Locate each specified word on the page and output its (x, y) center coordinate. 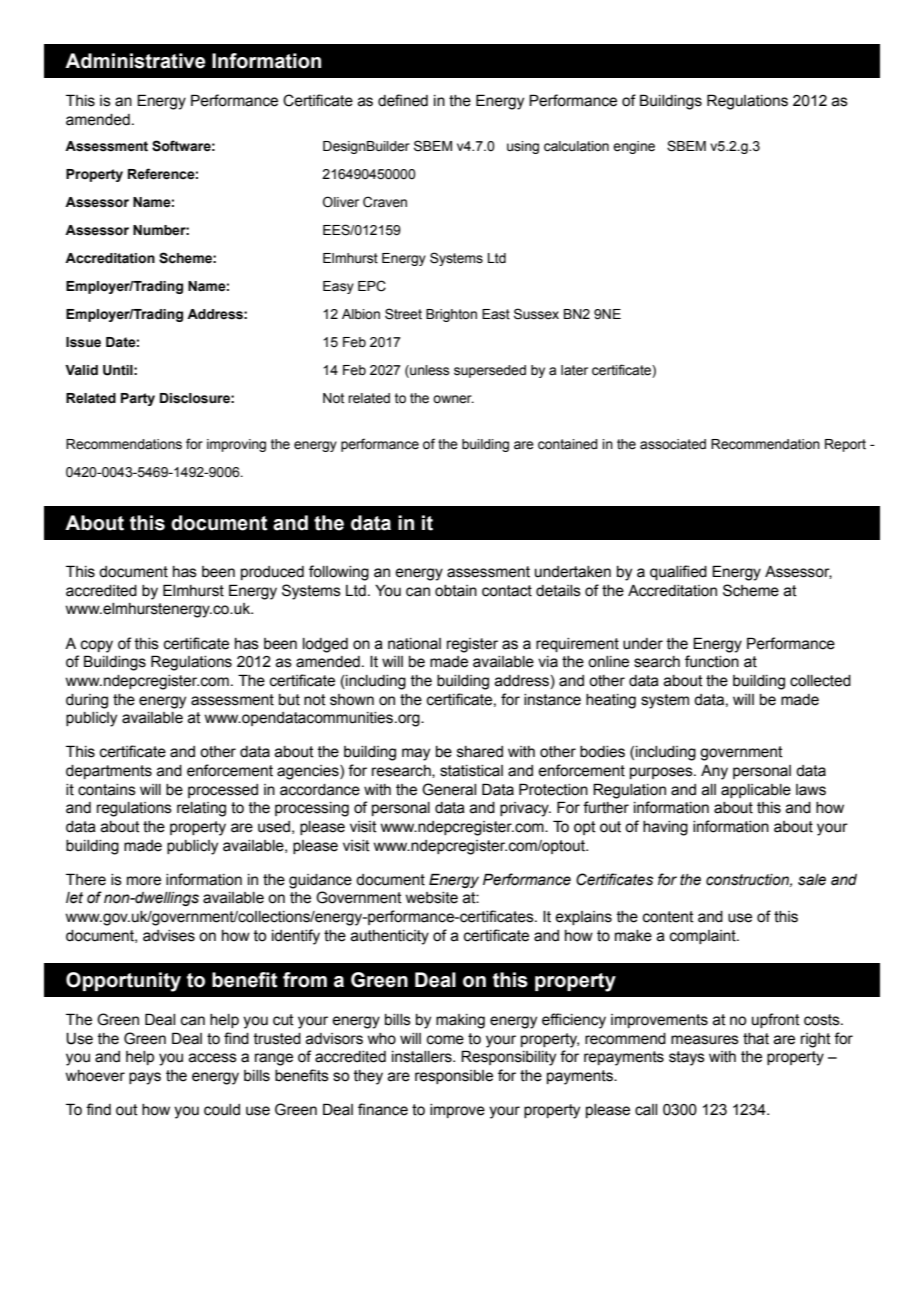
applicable (756, 791)
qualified (678, 572)
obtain (456, 591)
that (756, 1039)
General (449, 789)
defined (403, 100)
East (496, 314)
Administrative (135, 61)
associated (673, 444)
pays (145, 1078)
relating (201, 809)
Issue (83, 342)
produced (272, 573)
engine (634, 147)
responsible (454, 1077)
